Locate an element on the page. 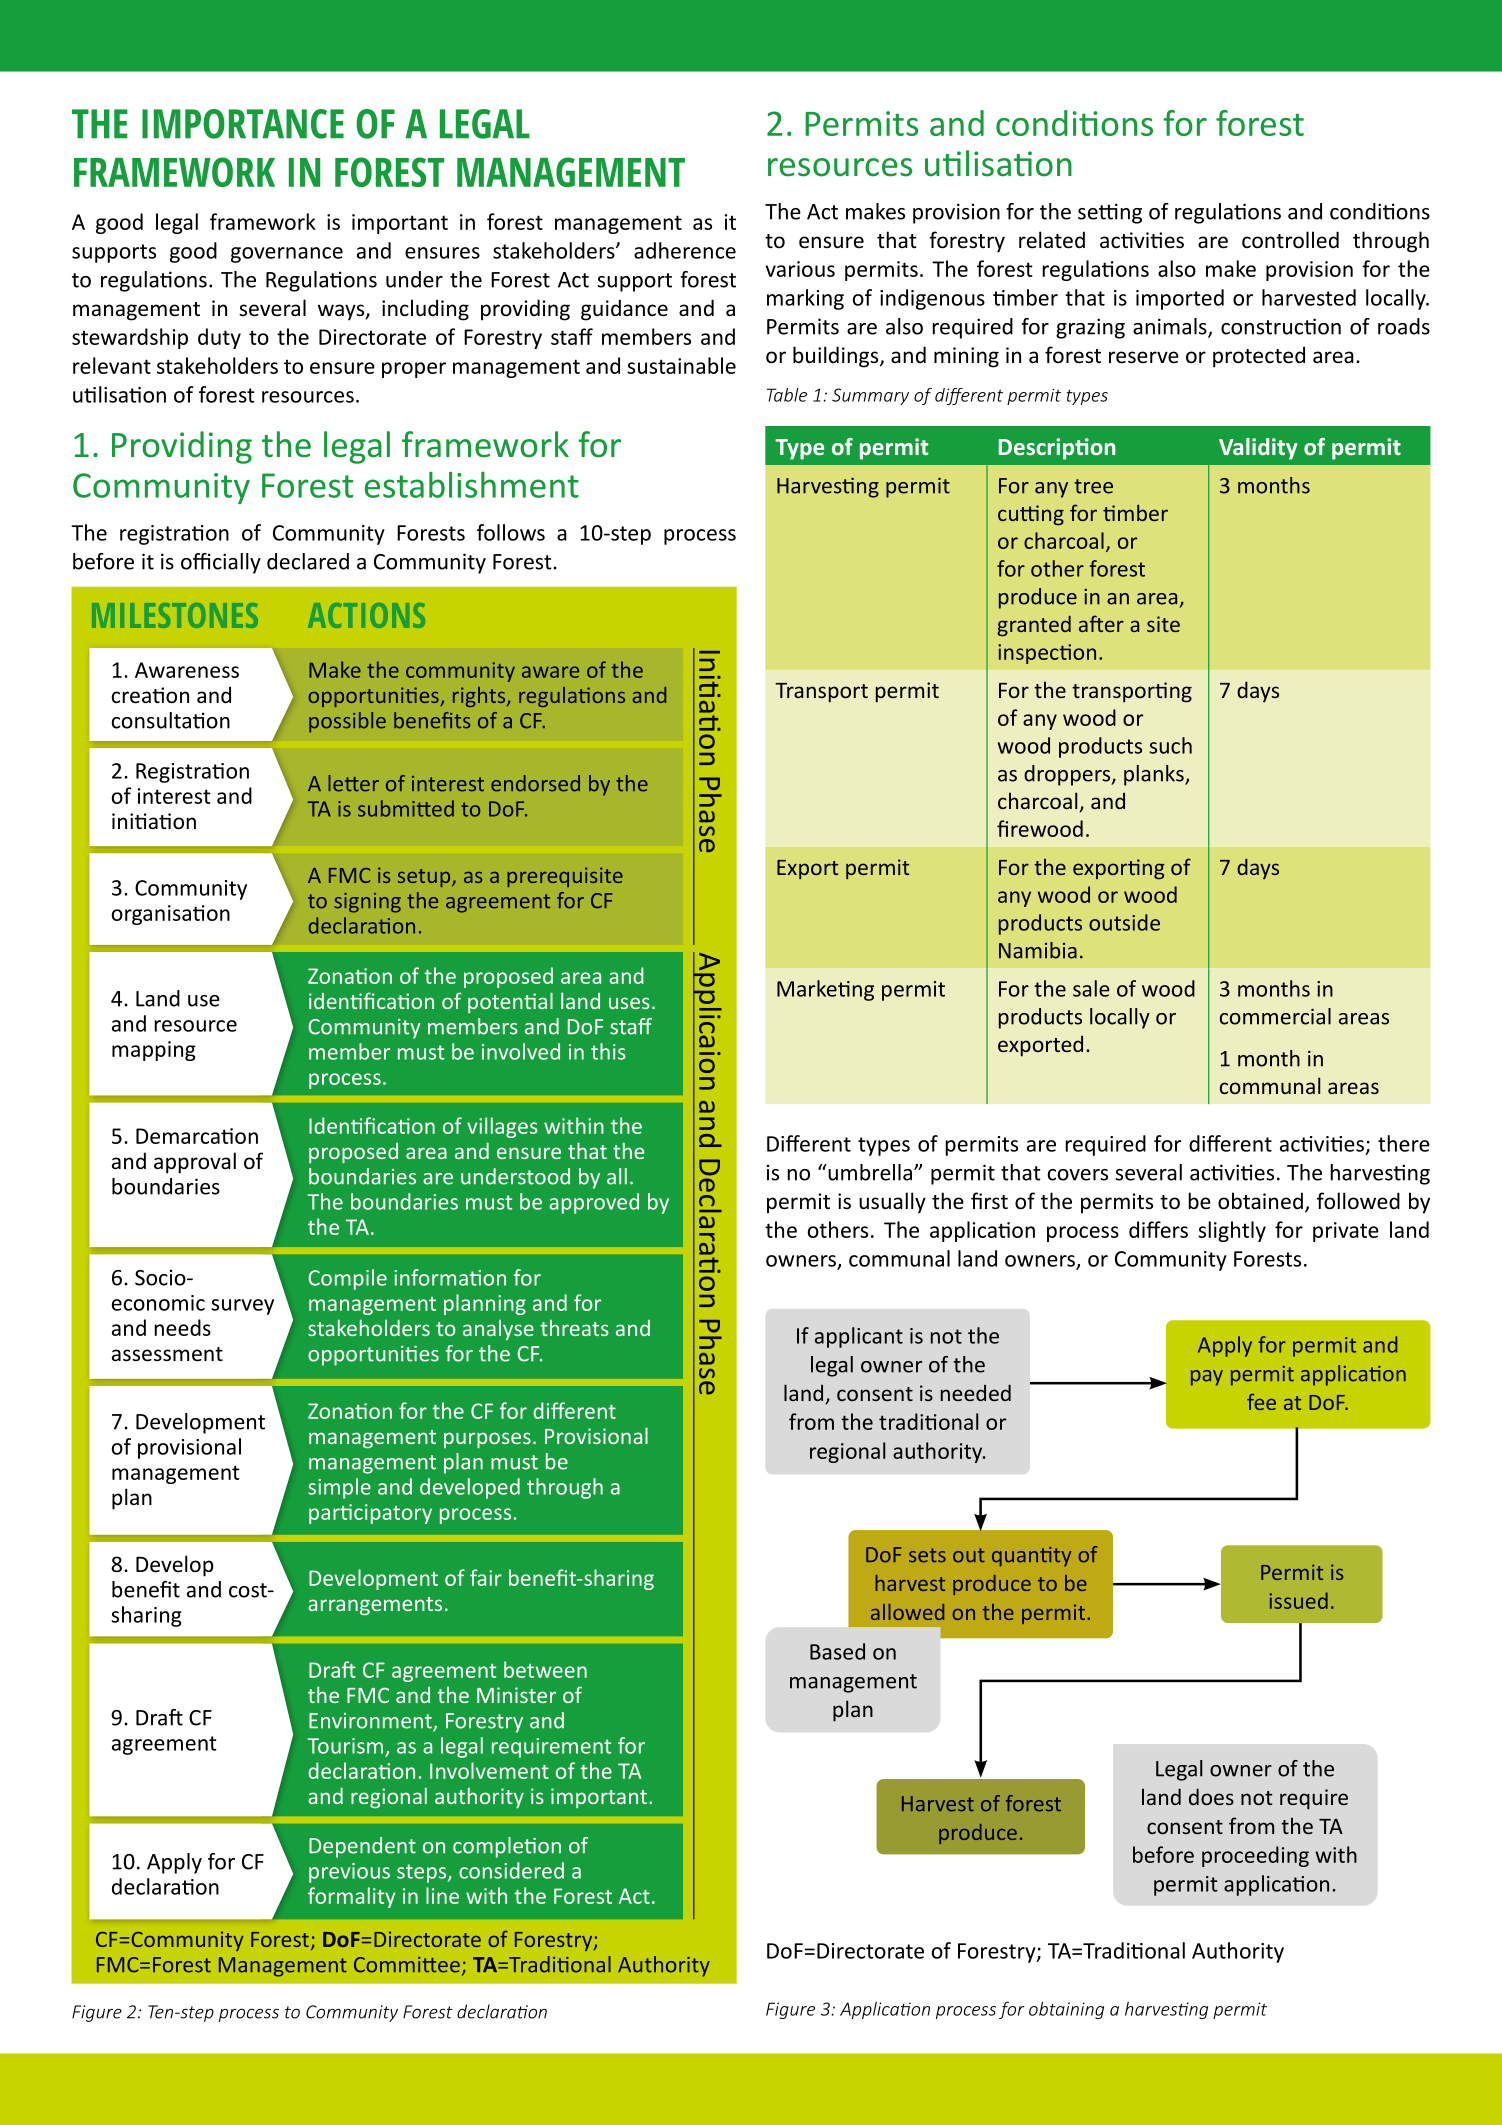 The height and width of the document is (2125, 1502). formality is located at coordinates (352, 1897).
